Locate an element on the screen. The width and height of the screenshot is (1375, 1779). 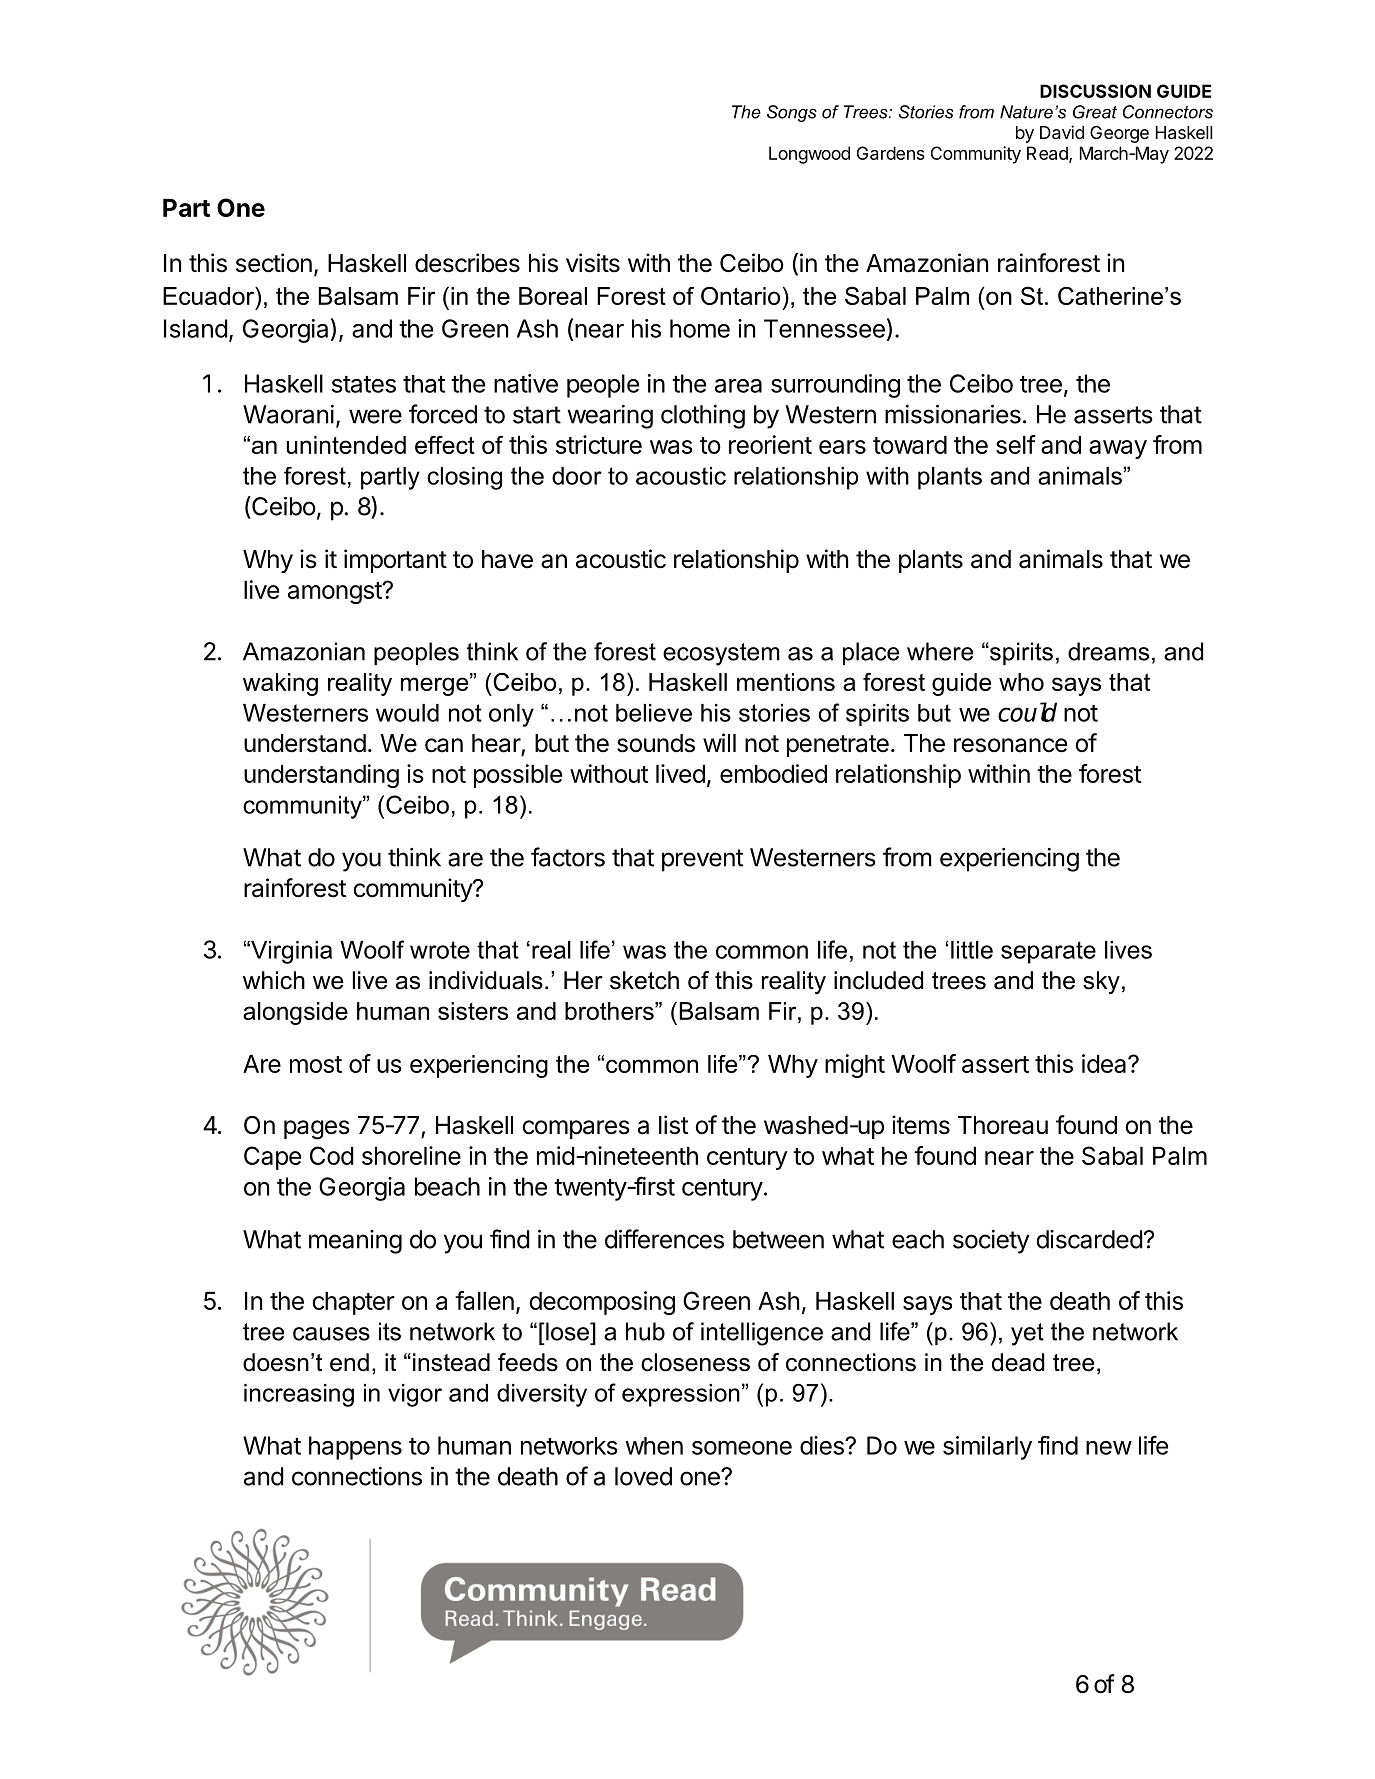
happens is located at coordinates (355, 1448).
